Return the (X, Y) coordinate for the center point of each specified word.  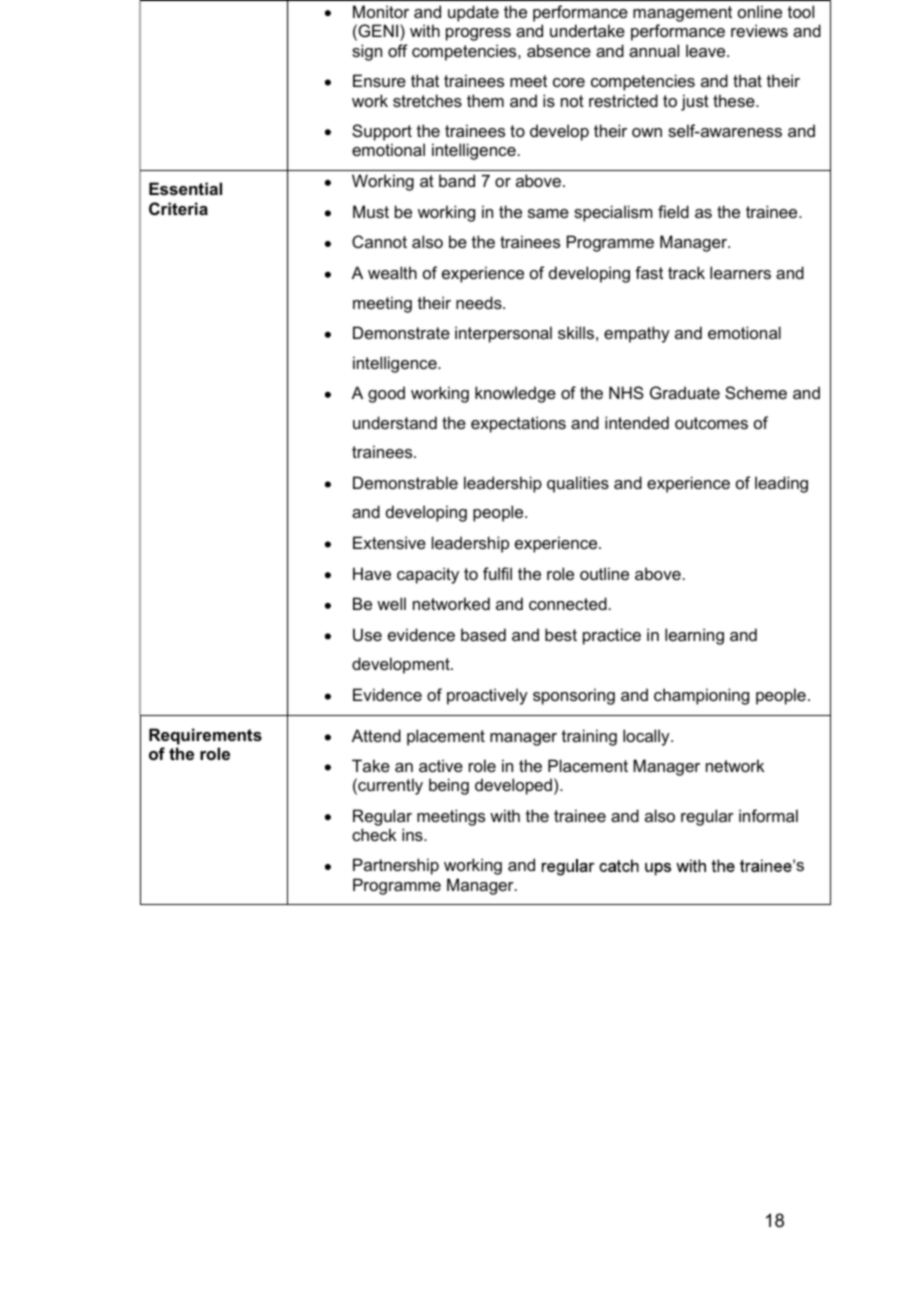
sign (367, 52)
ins (413, 834)
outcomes (711, 423)
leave (707, 50)
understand (395, 422)
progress (478, 34)
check (374, 834)
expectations (518, 424)
